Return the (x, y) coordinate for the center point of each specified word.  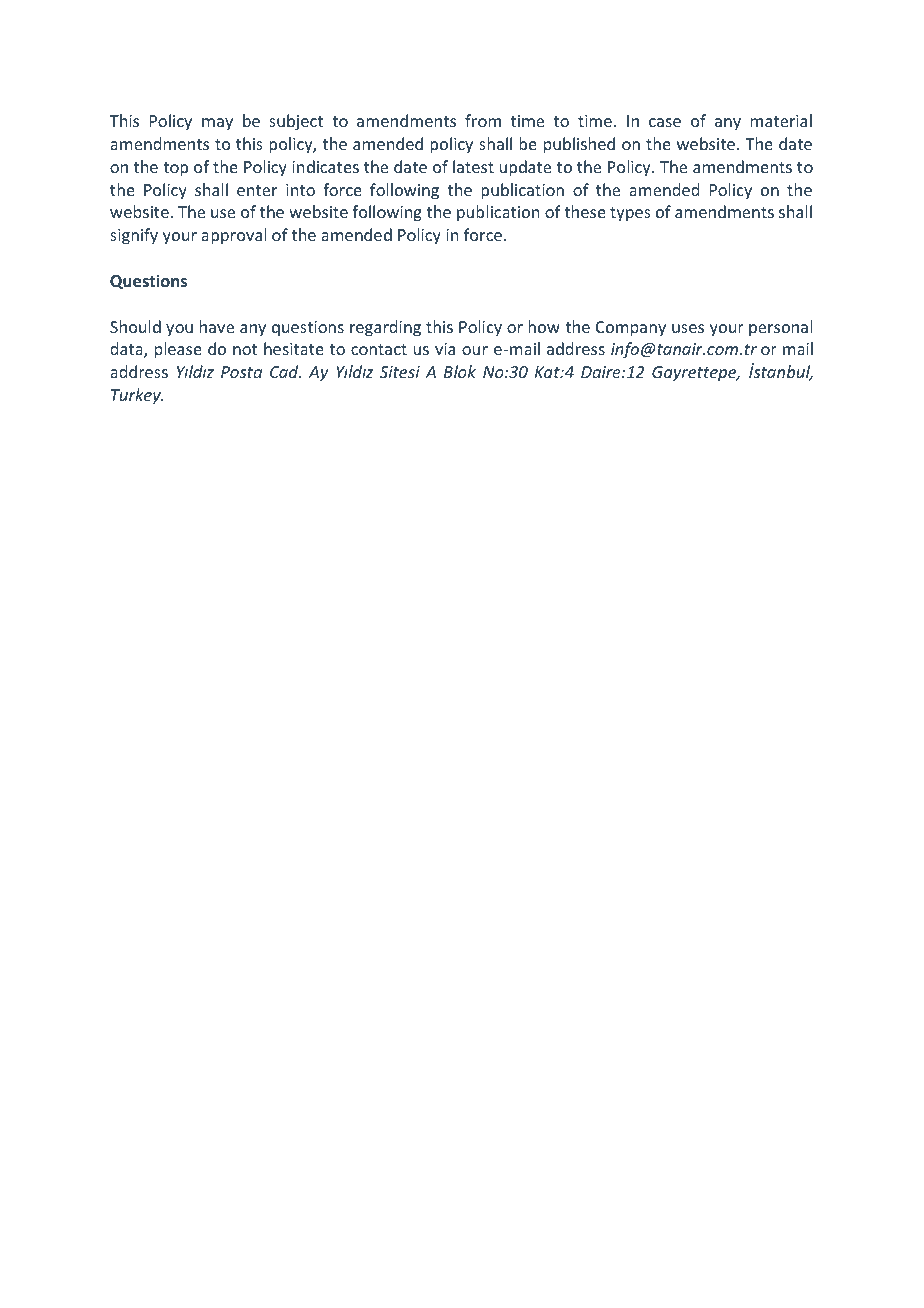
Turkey (137, 396)
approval (234, 236)
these (585, 211)
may (217, 124)
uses (688, 328)
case (665, 122)
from (483, 120)
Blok (460, 371)
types (630, 214)
